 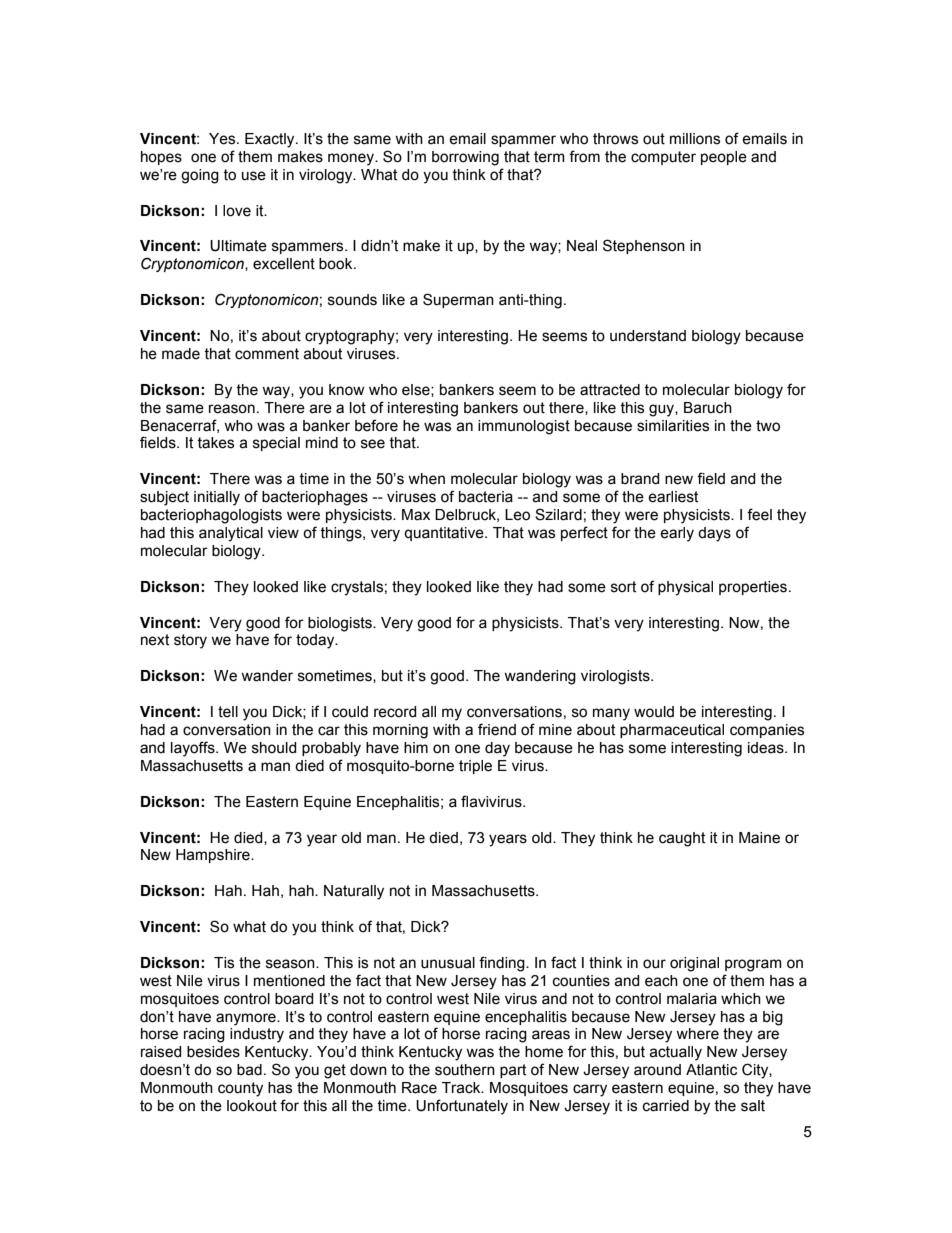 What do you see at coordinates (524, 427) in the screenshot?
I see `immunologist` at bounding box center [524, 427].
